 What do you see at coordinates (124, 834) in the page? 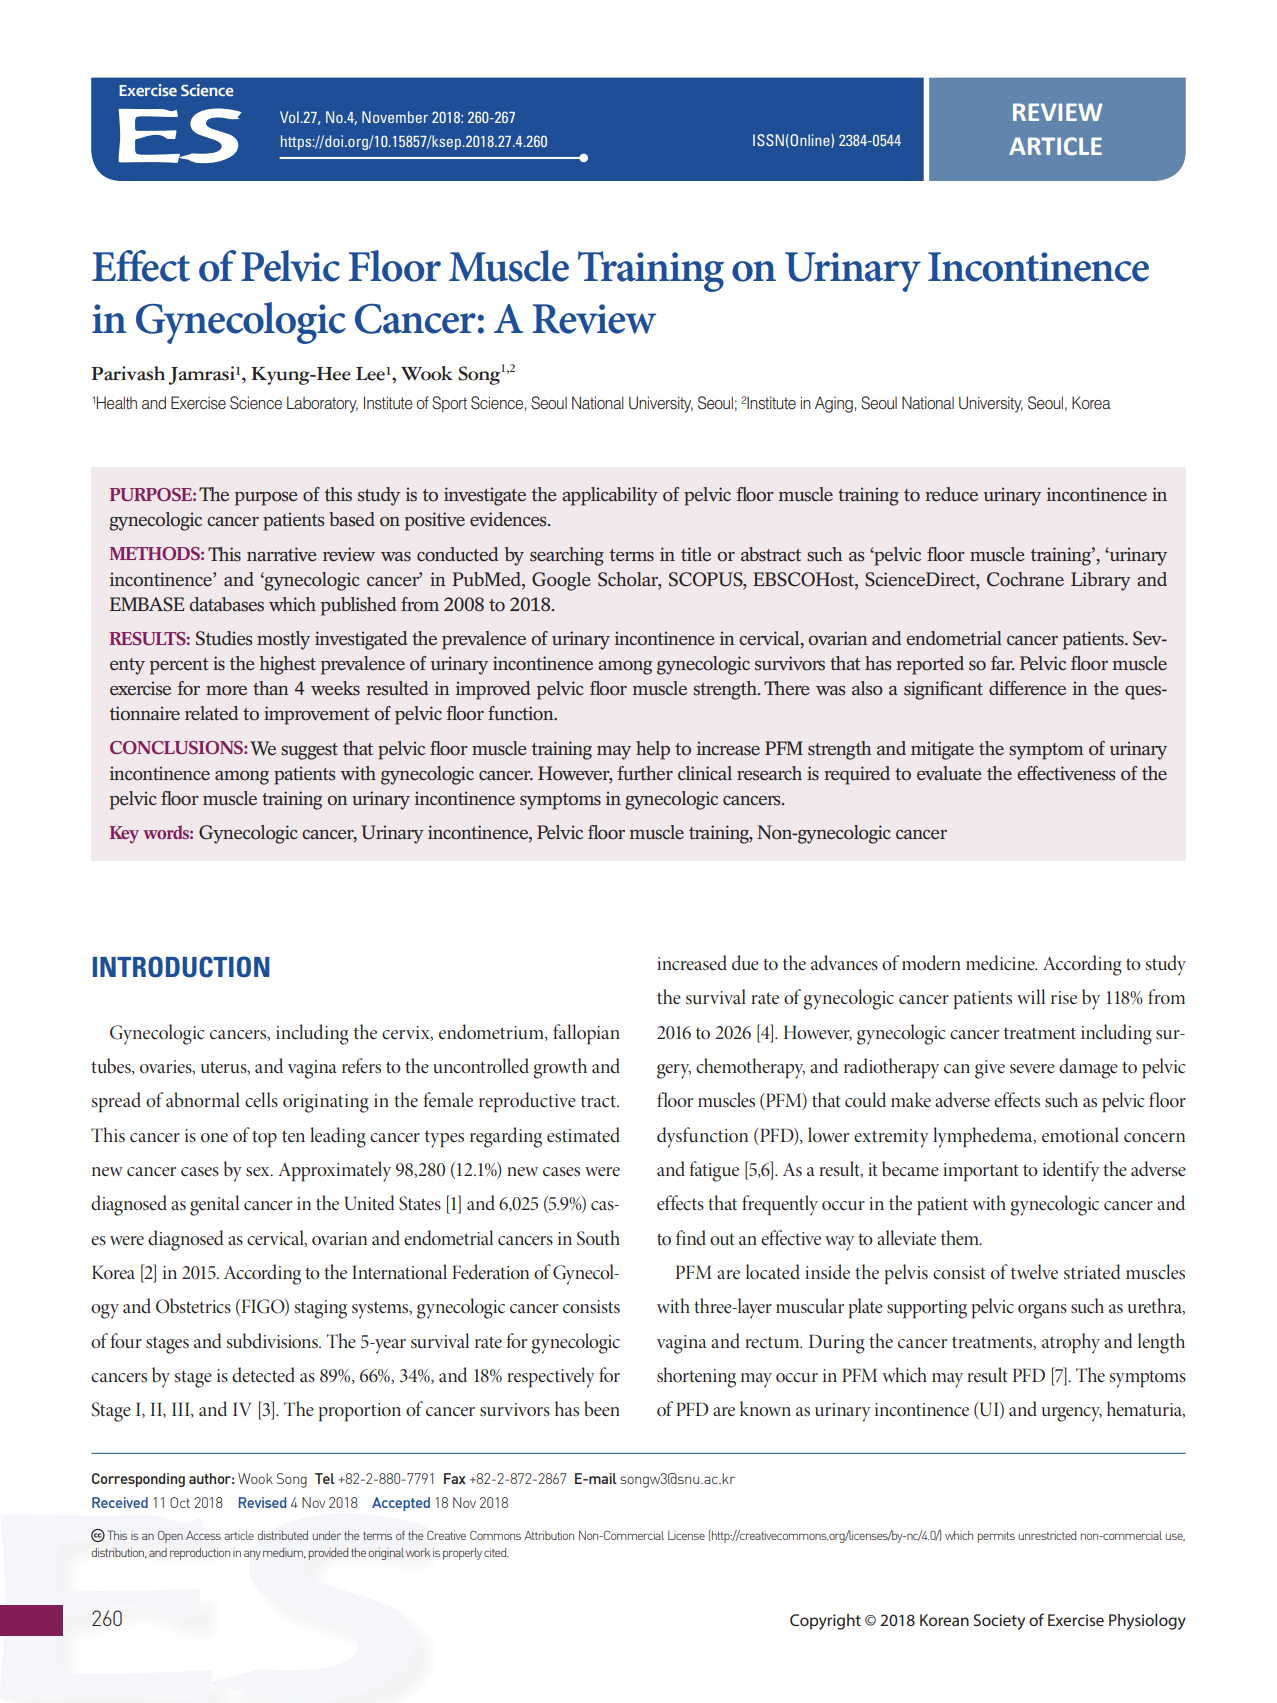
I see `Key` at bounding box center [124, 834].
